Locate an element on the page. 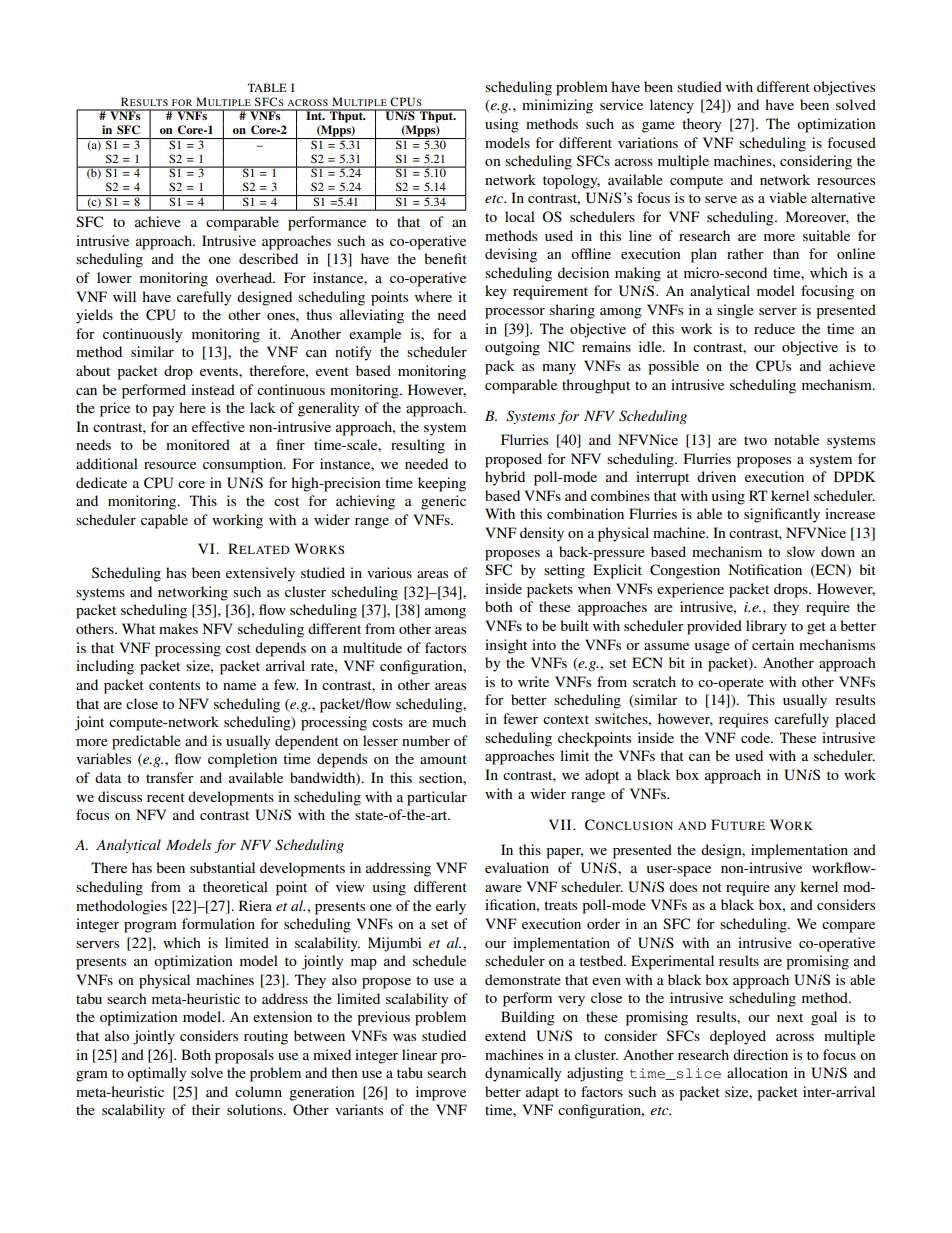 The width and height of the page is (952, 1233). driven is located at coordinates (716, 476).
